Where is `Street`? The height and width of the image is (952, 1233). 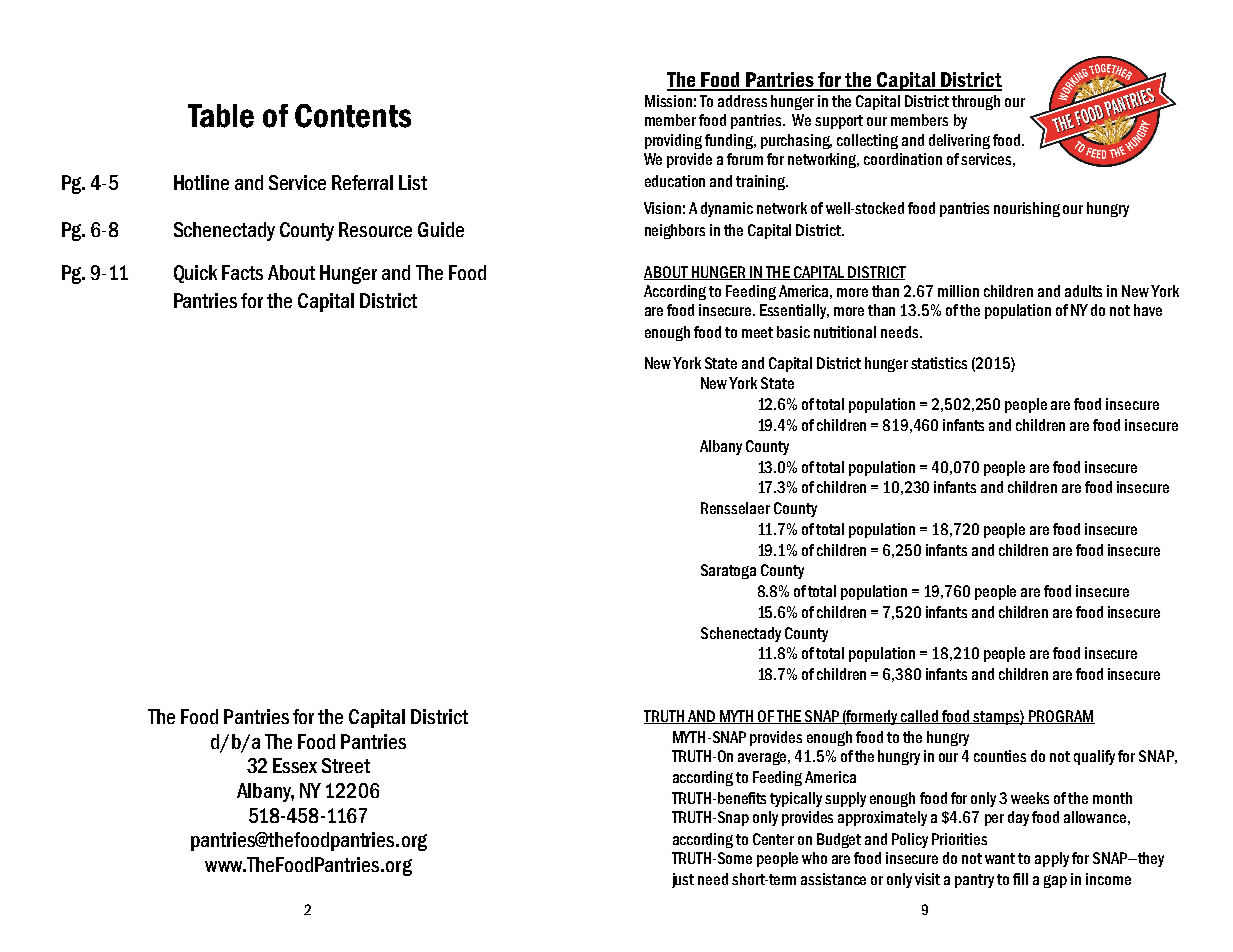
Street is located at coordinates (346, 765).
